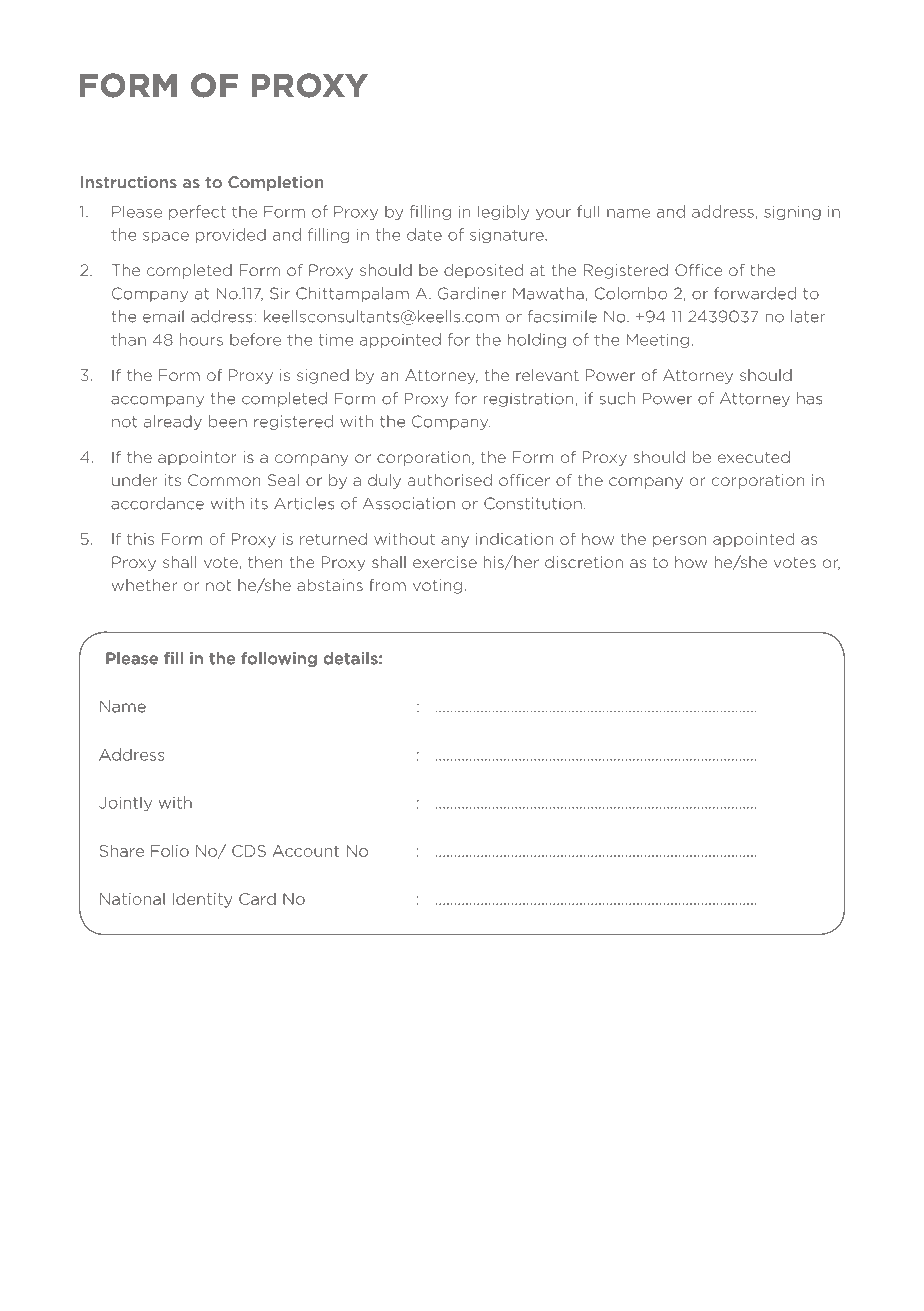  I want to click on Meeting, so click(657, 341).
